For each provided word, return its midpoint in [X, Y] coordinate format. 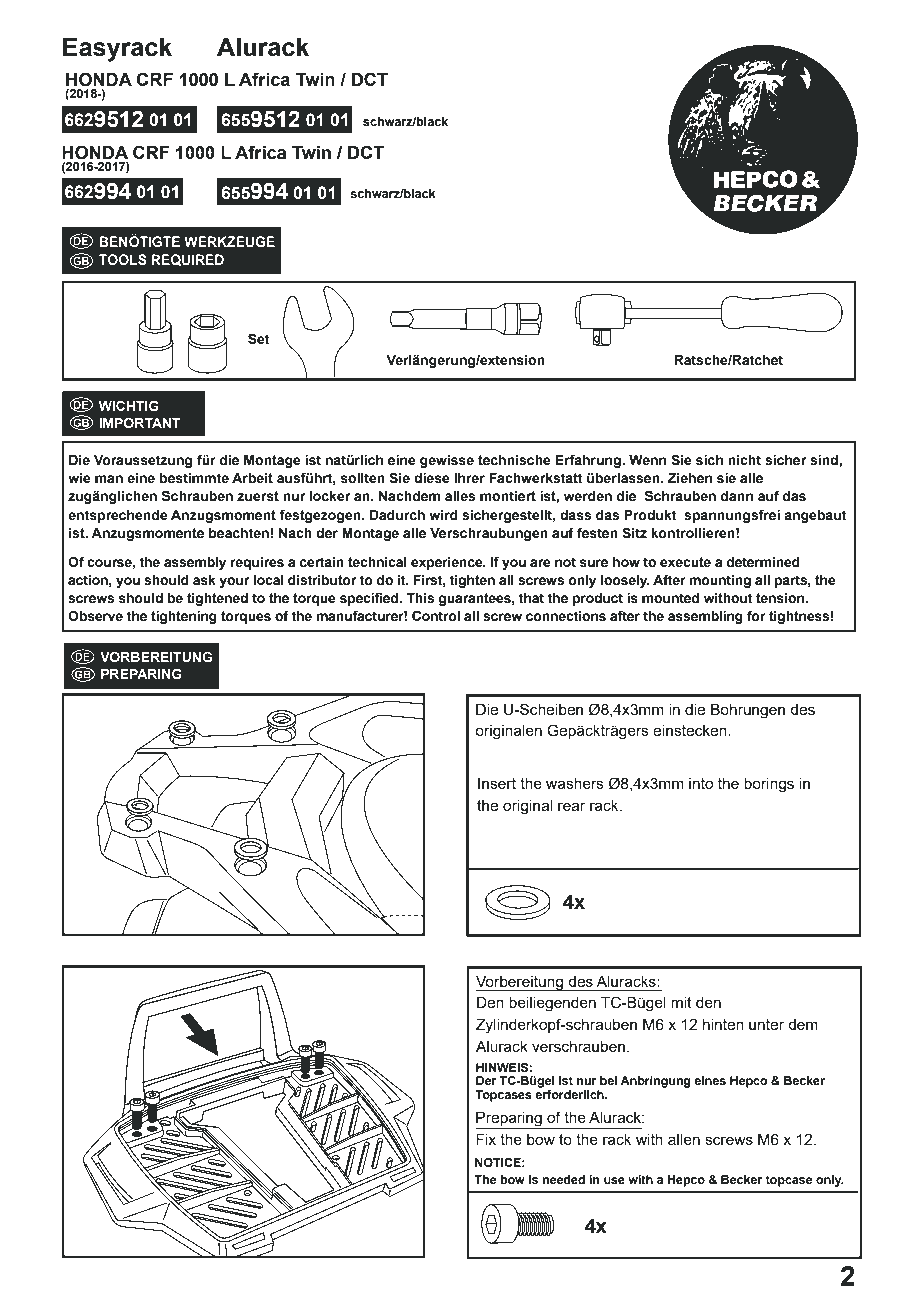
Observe [95, 616]
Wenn [647, 460]
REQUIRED [187, 260]
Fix [486, 1139]
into [701, 783]
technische [514, 460]
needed [563, 1179]
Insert [497, 783]
